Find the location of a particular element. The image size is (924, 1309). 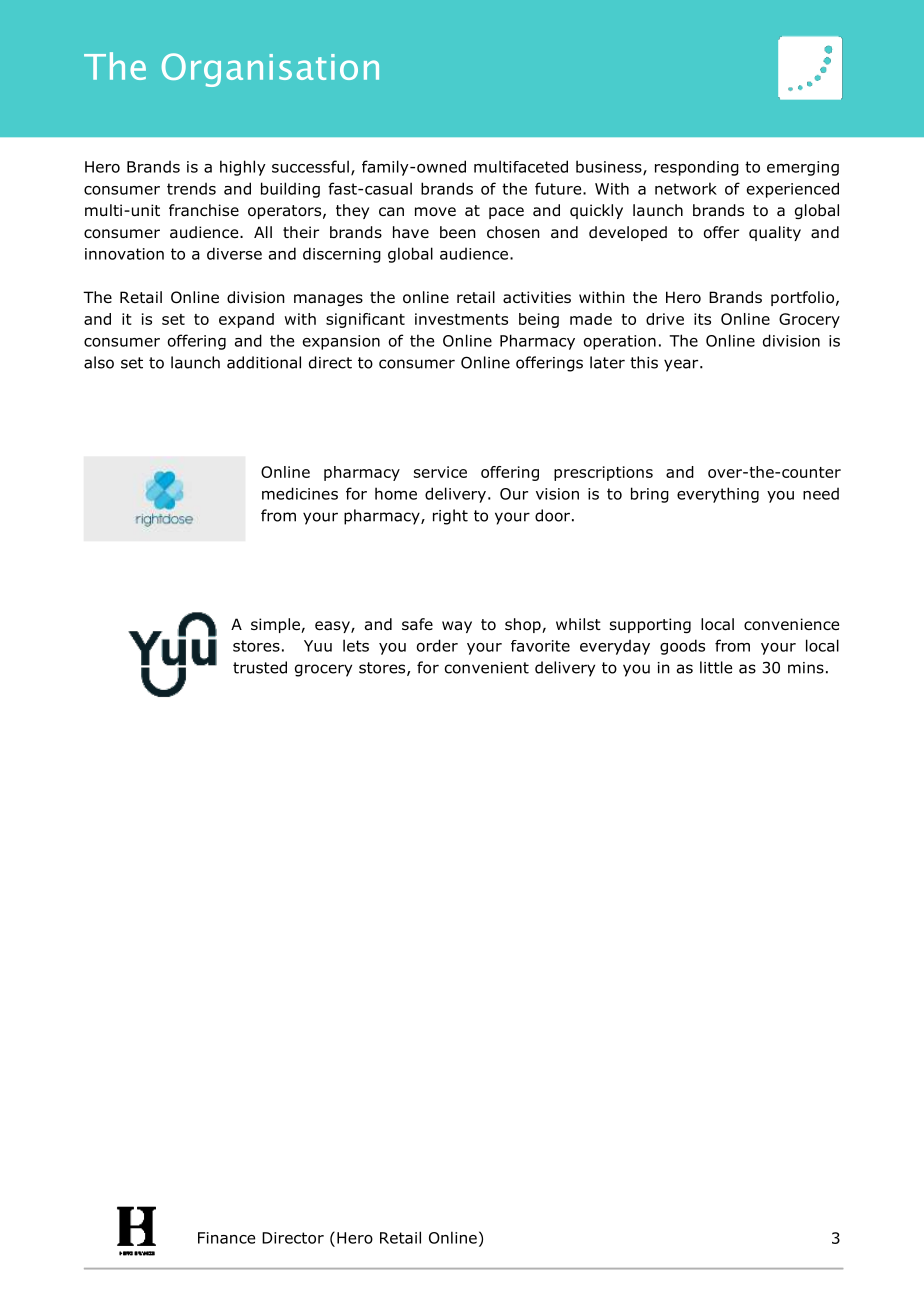

investments is located at coordinates (461, 319).
